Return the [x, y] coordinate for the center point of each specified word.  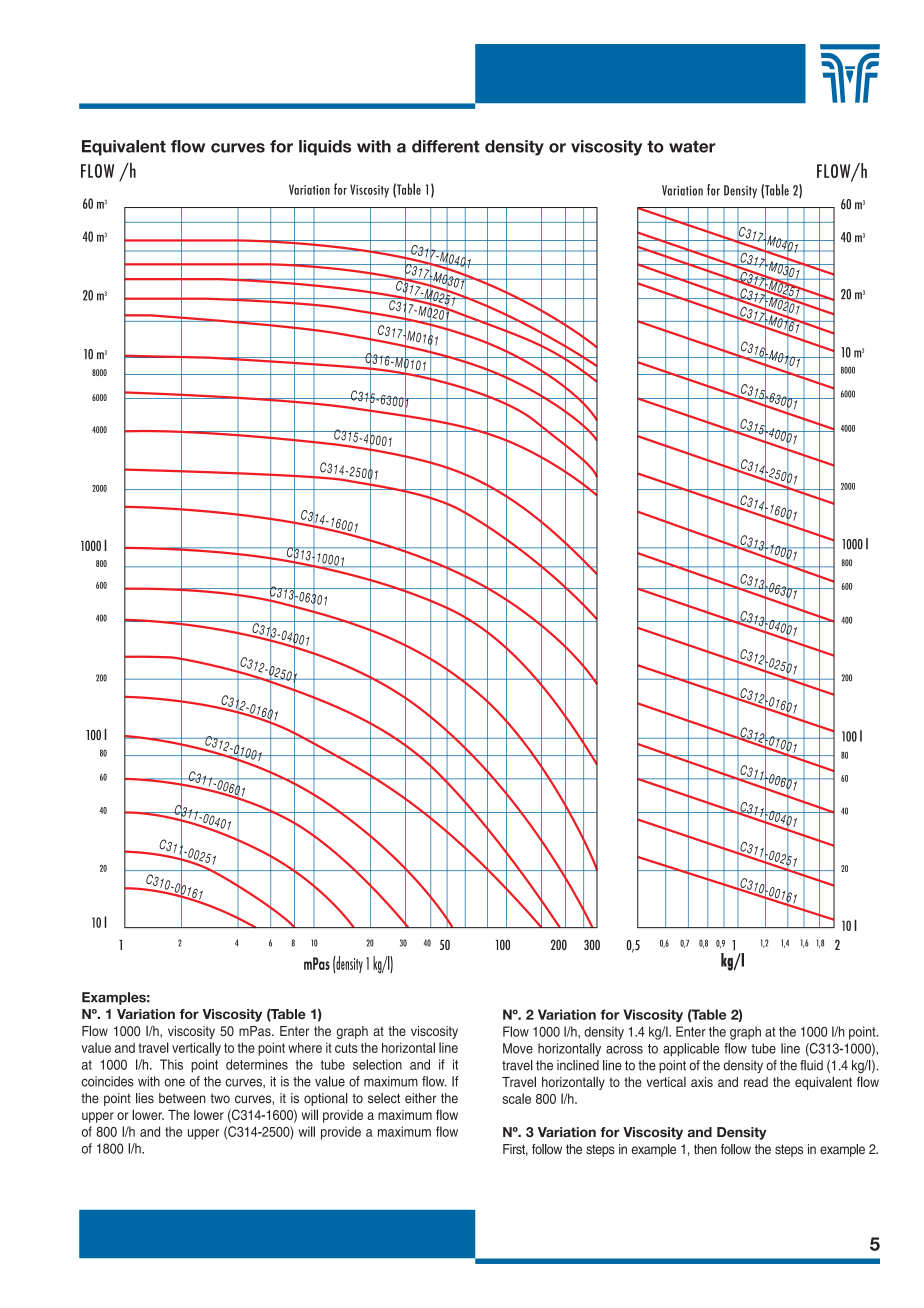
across [624, 1050]
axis [702, 1082]
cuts [346, 1048]
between [182, 1098]
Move [518, 1048]
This [171, 1064]
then [705, 1149]
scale [517, 1098]
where [305, 1047]
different [446, 146]
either [421, 1098]
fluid [811, 1065]
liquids [325, 148]
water [692, 147]
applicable [691, 1049]
